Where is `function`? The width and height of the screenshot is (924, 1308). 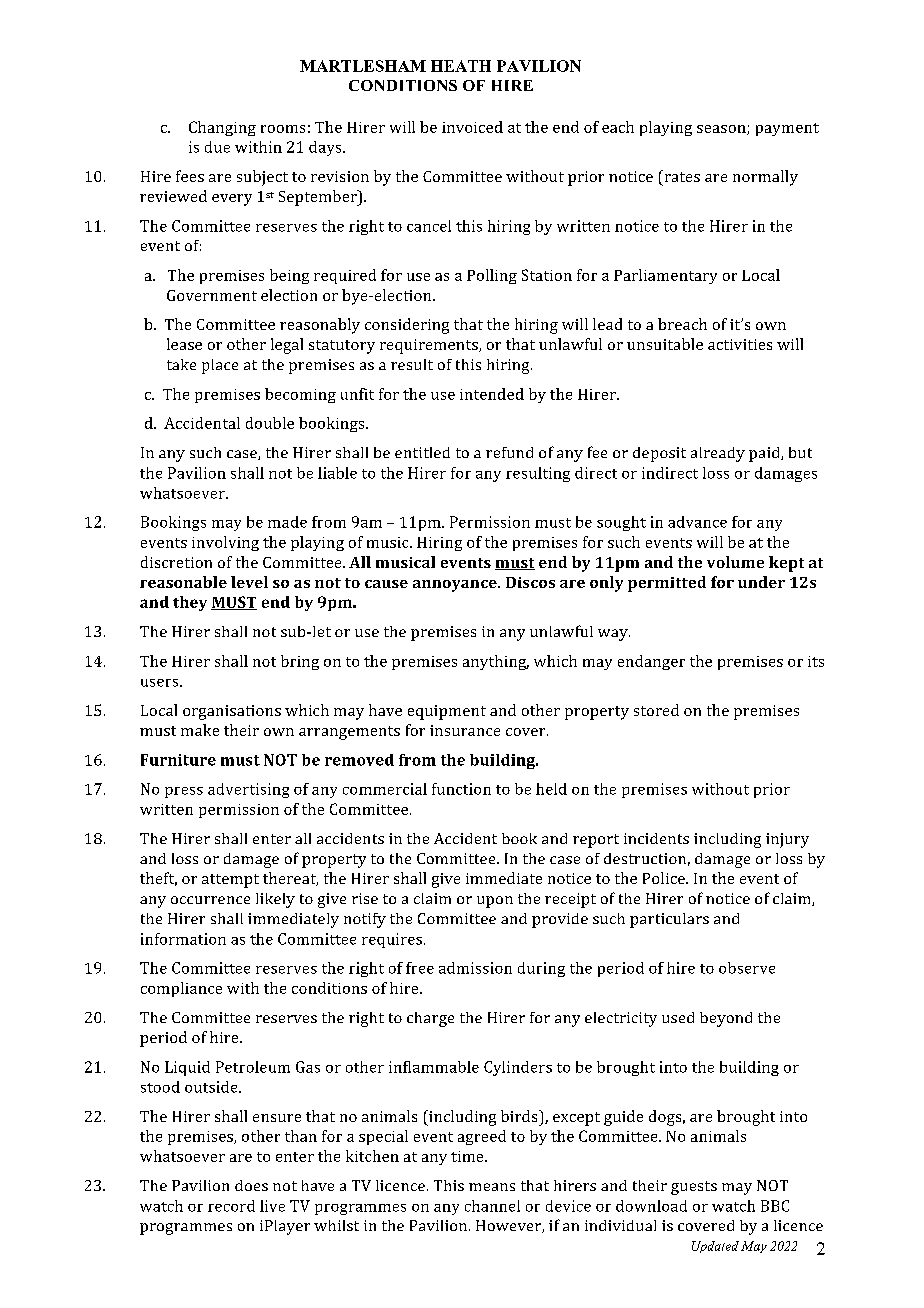 function is located at coordinates (461, 789).
